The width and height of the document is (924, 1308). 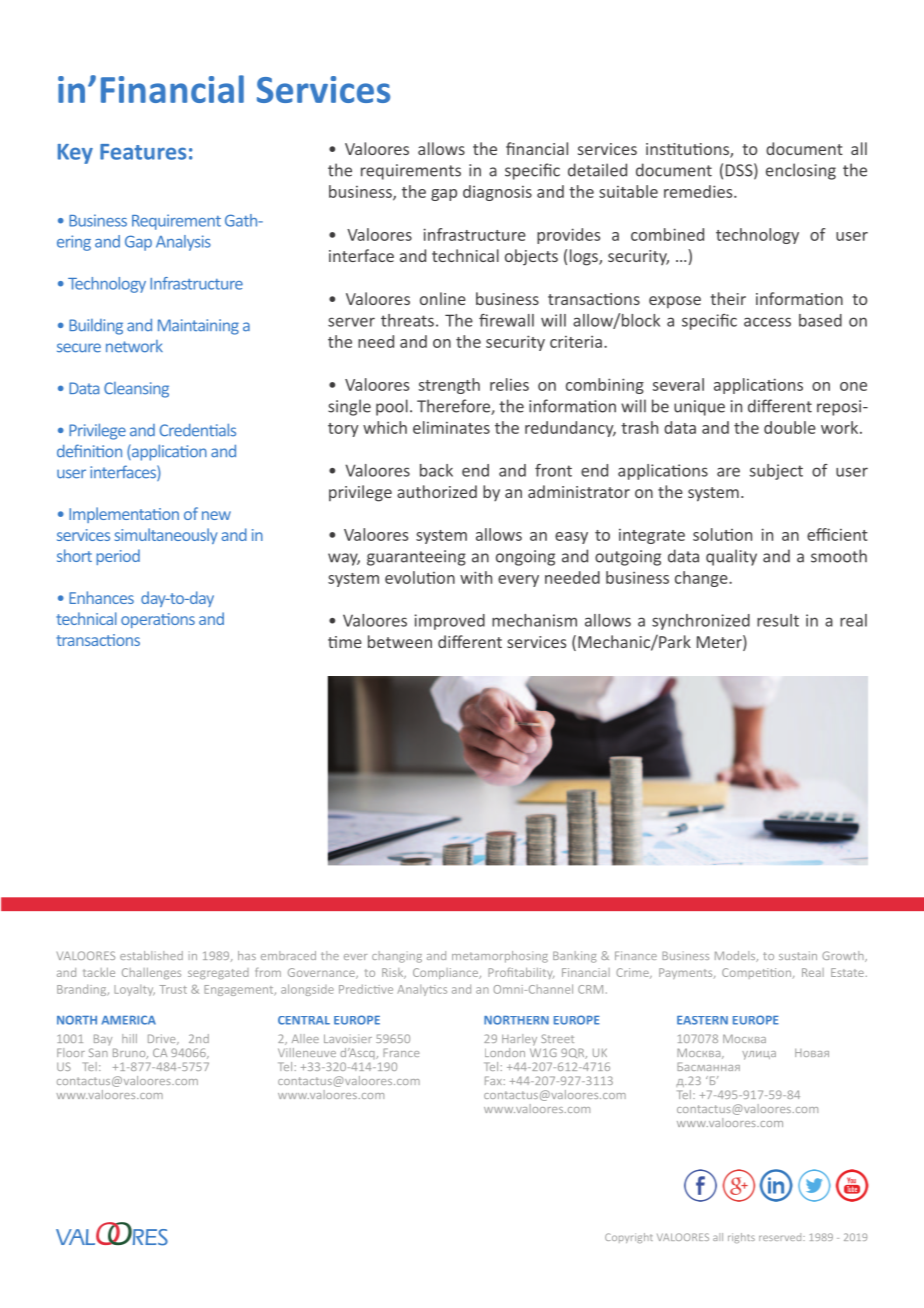 What do you see at coordinates (158, 620) in the document?
I see `operations` at bounding box center [158, 620].
